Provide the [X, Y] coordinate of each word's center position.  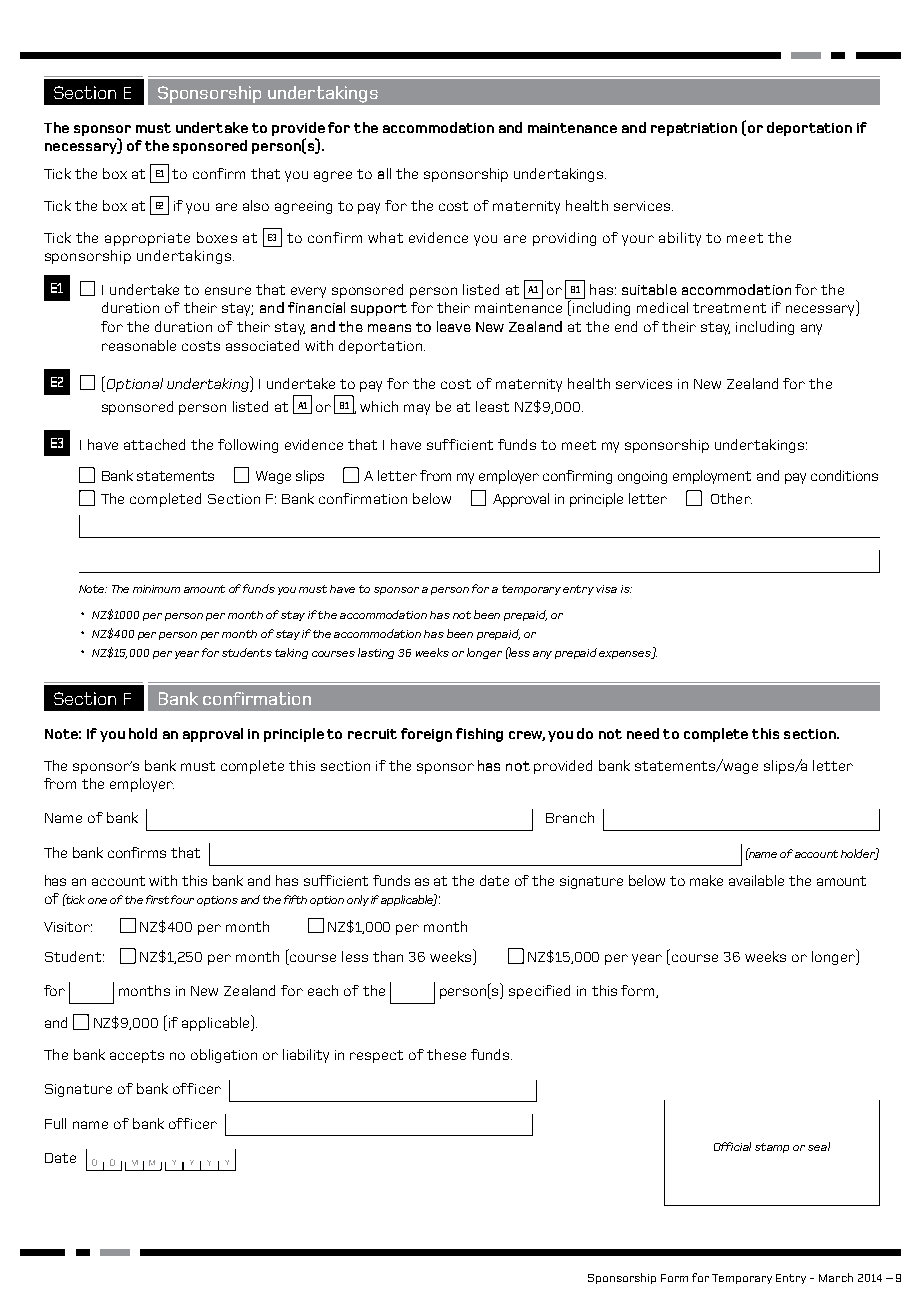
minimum [156, 589]
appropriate [147, 239]
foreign [426, 735]
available [756, 880]
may [417, 409]
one [97, 901]
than [388, 956]
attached [154, 444]
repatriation [694, 129]
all [384, 173]
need [643, 733]
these [446, 1054]
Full [55, 1123]
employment [712, 477]
